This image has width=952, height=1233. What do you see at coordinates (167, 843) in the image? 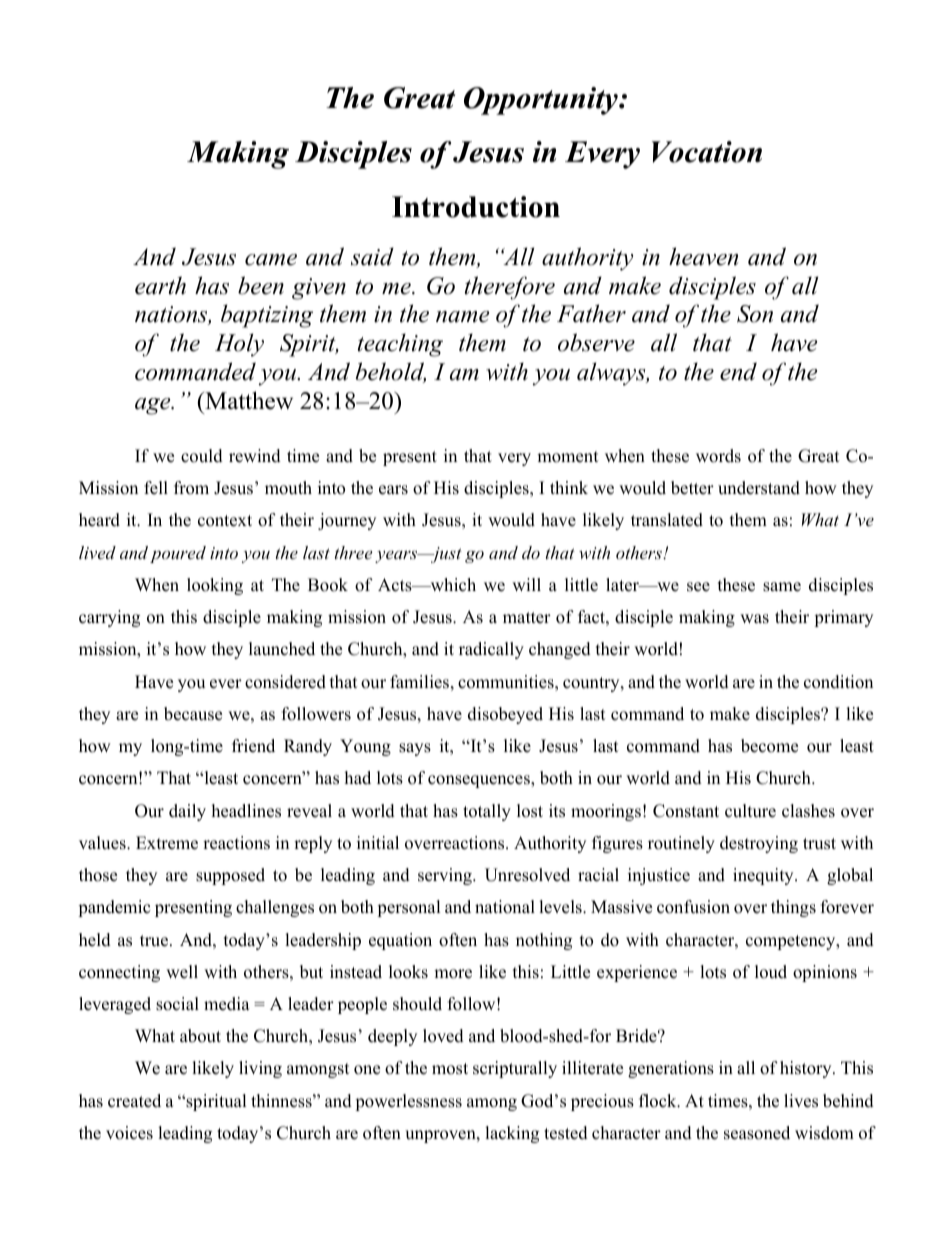
I see `Extreme` at bounding box center [167, 843].
